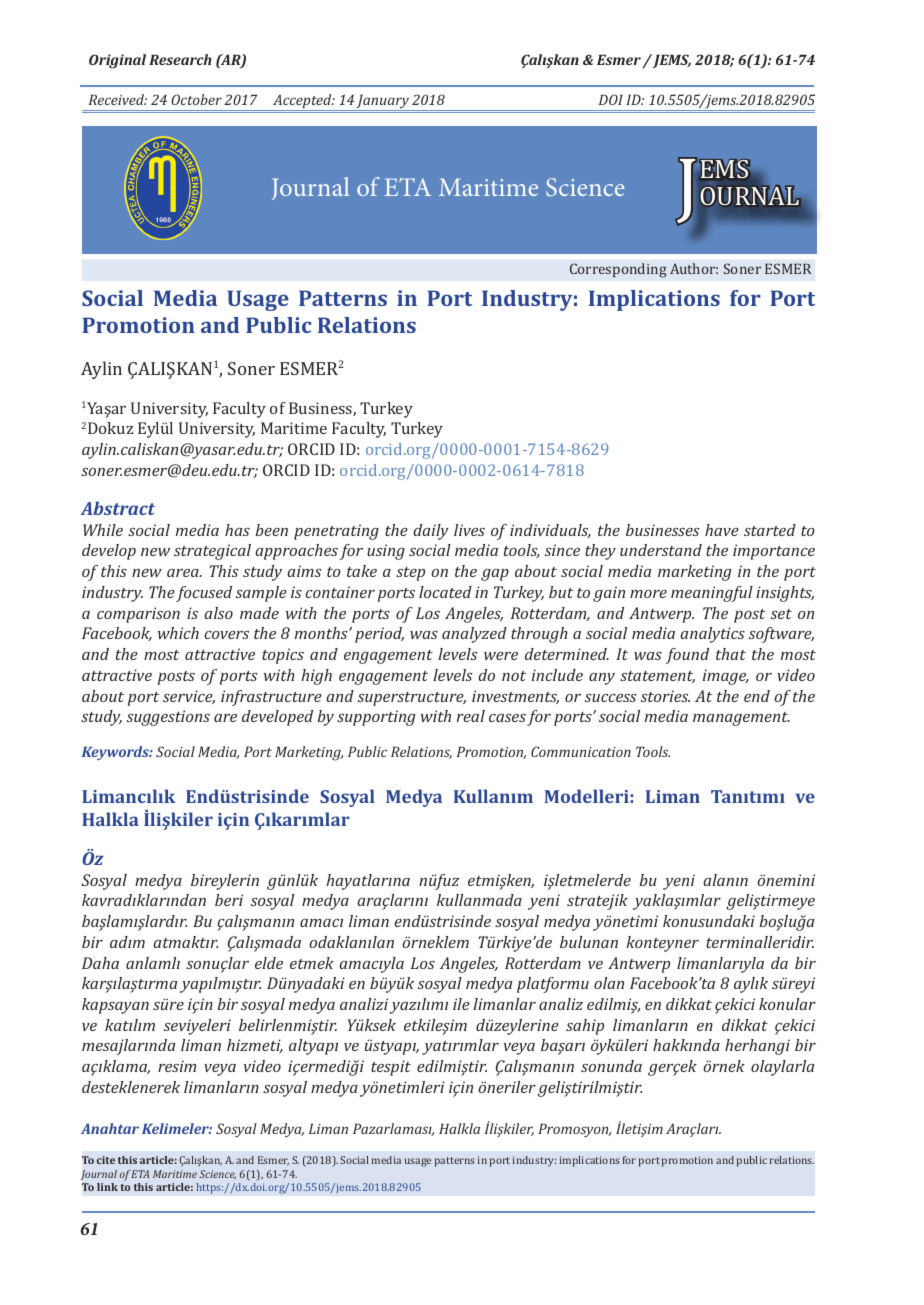  Describe the element at coordinates (178, 633) in the document. I see `which` at that location.
